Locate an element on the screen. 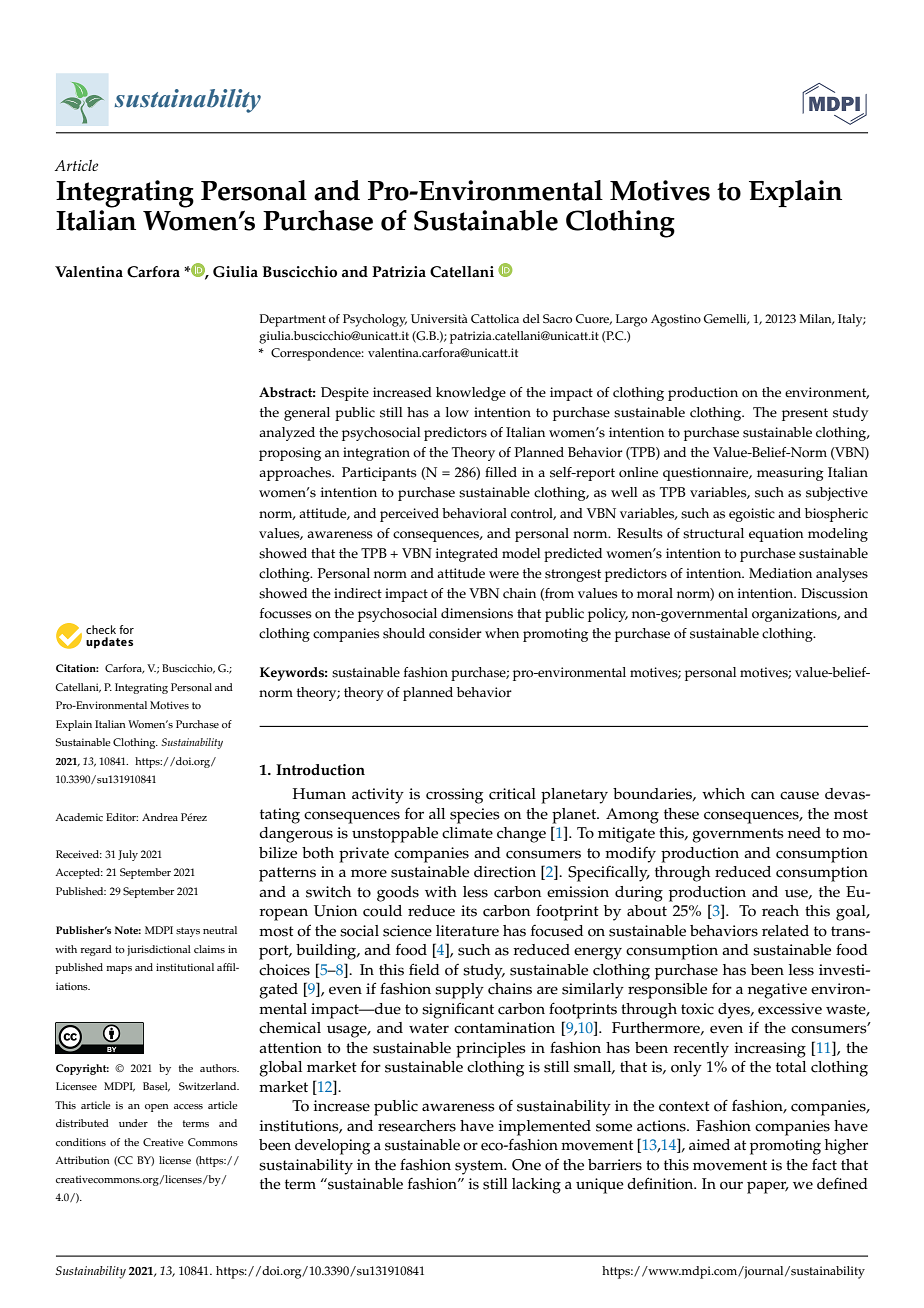 The width and height of the screenshot is (924, 1308). Department is located at coordinates (293, 320).
